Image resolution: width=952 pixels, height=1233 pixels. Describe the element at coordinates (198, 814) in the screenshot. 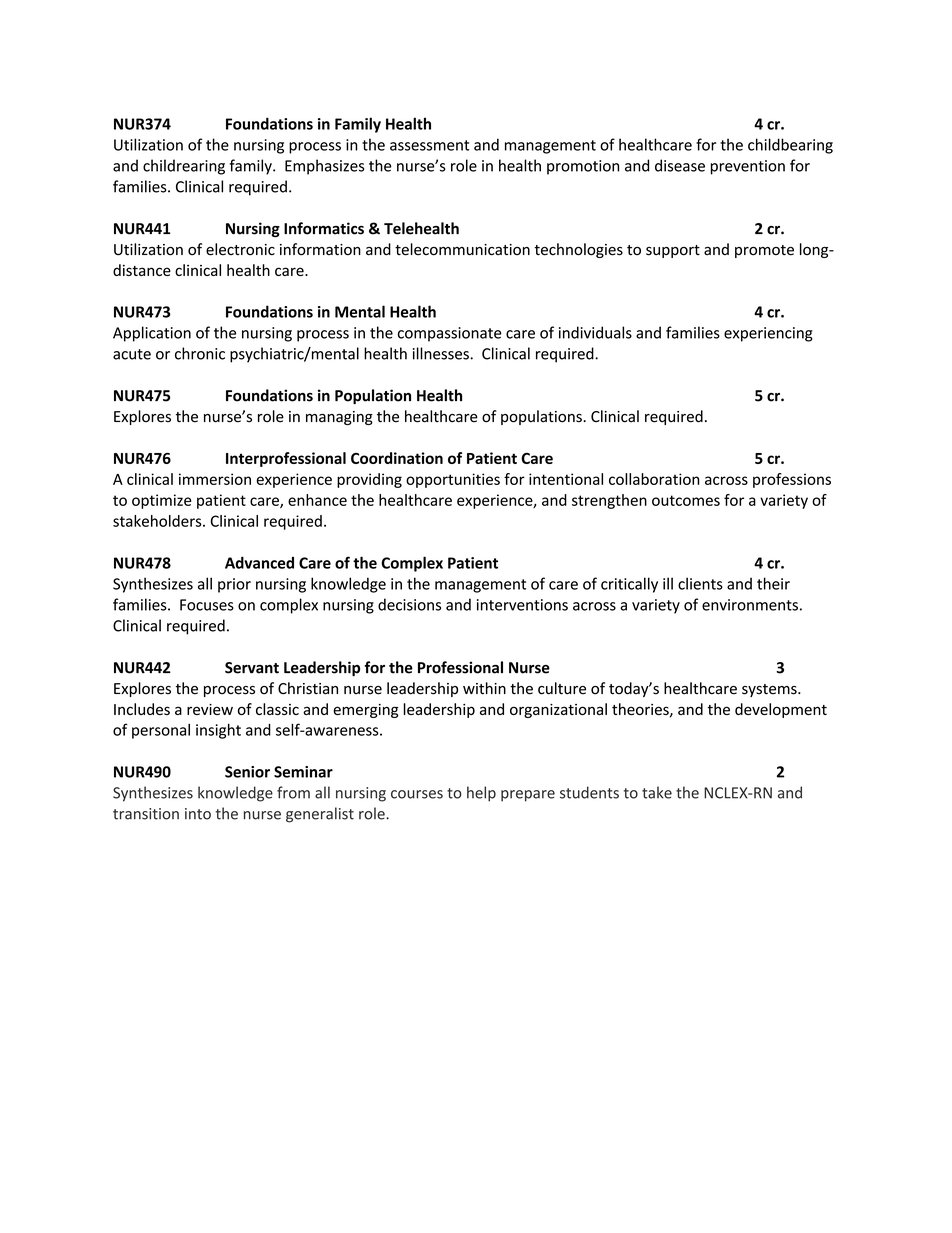

I see `into` at that location.
